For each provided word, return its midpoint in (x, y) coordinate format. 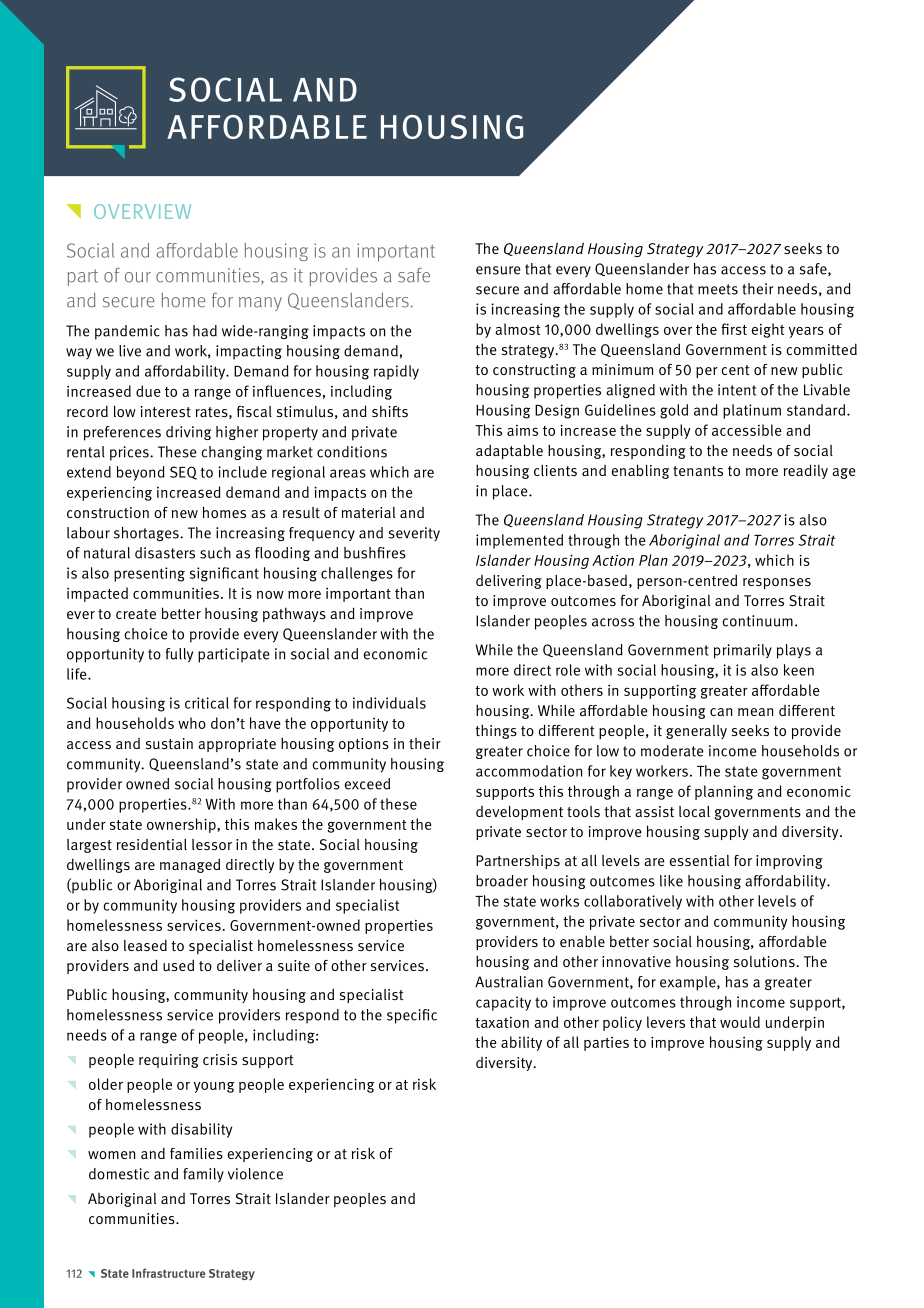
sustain (169, 744)
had (205, 331)
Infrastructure (168, 1273)
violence (255, 1174)
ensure (498, 270)
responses (777, 583)
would (740, 1022)
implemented (519, 541)
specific (412, 1016)
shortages (147, 534)
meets (718, 289)
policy (622, 1023)
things (496, 731)
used (178, 966)
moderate (672, 751)
